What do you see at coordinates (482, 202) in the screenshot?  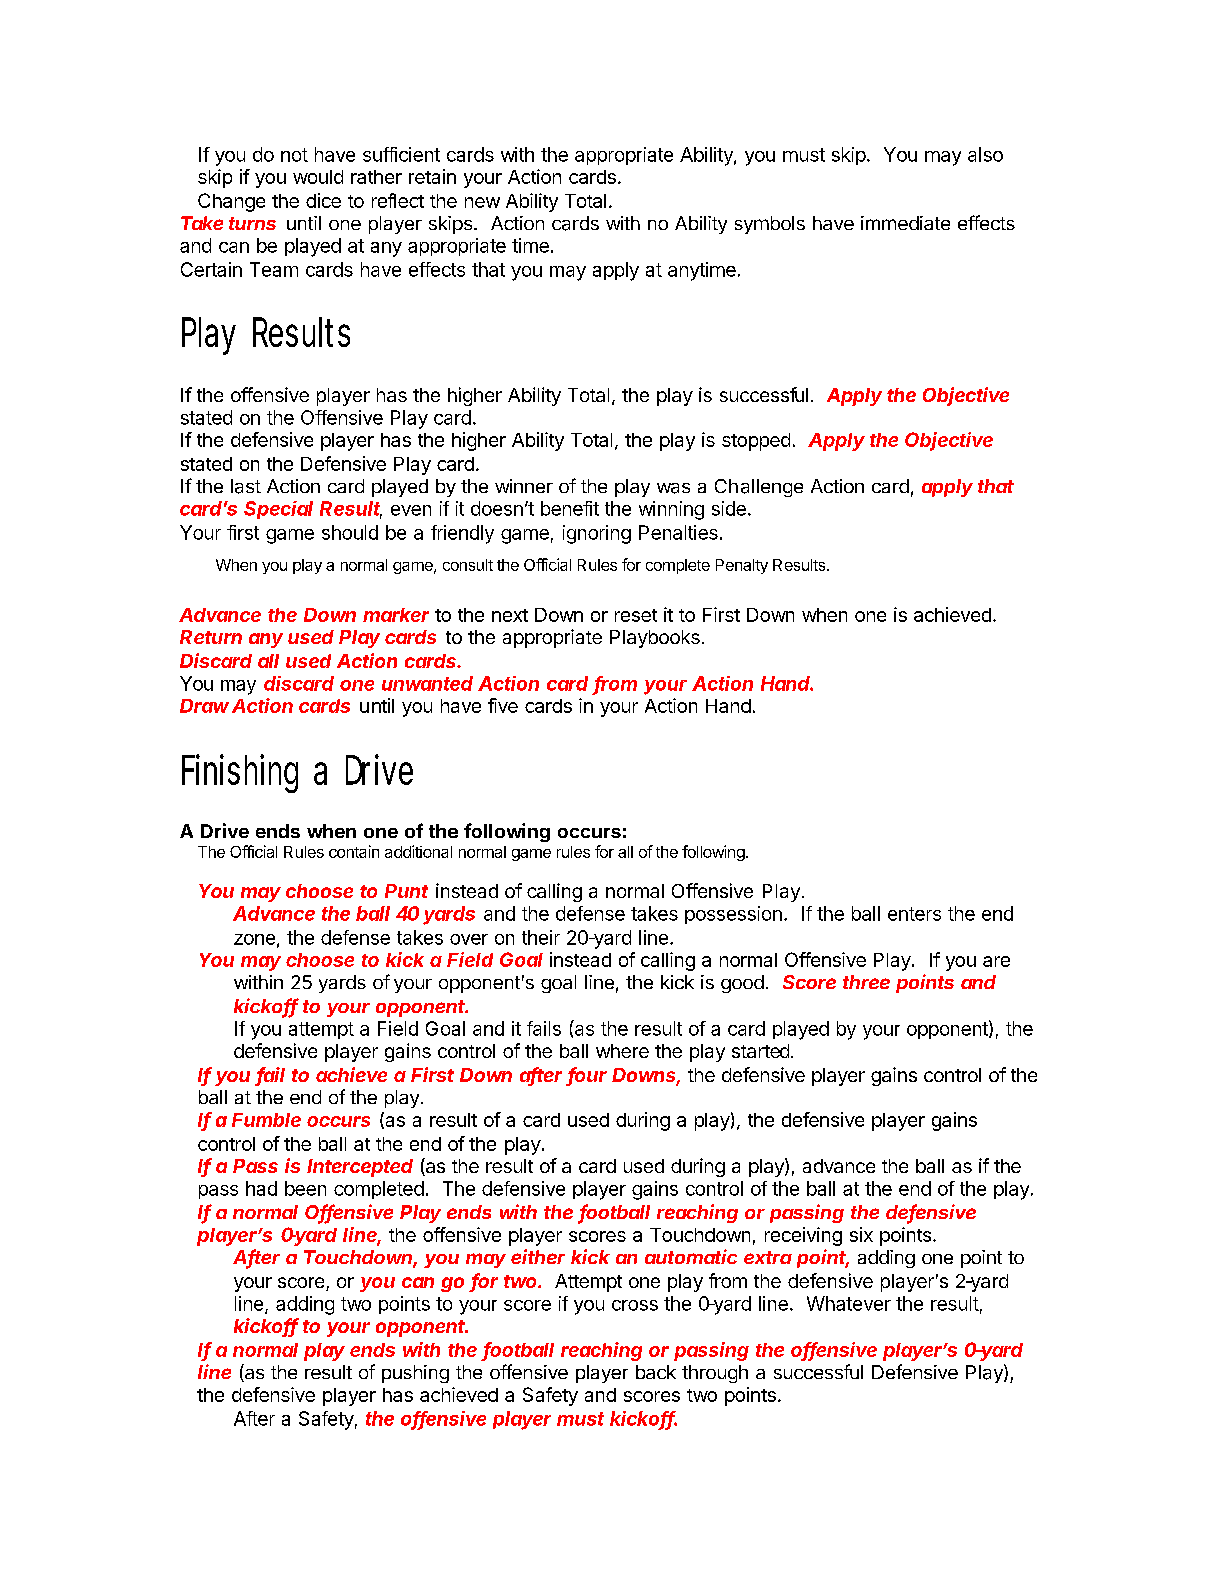 I see `new` at bounding box center [482, 202].
